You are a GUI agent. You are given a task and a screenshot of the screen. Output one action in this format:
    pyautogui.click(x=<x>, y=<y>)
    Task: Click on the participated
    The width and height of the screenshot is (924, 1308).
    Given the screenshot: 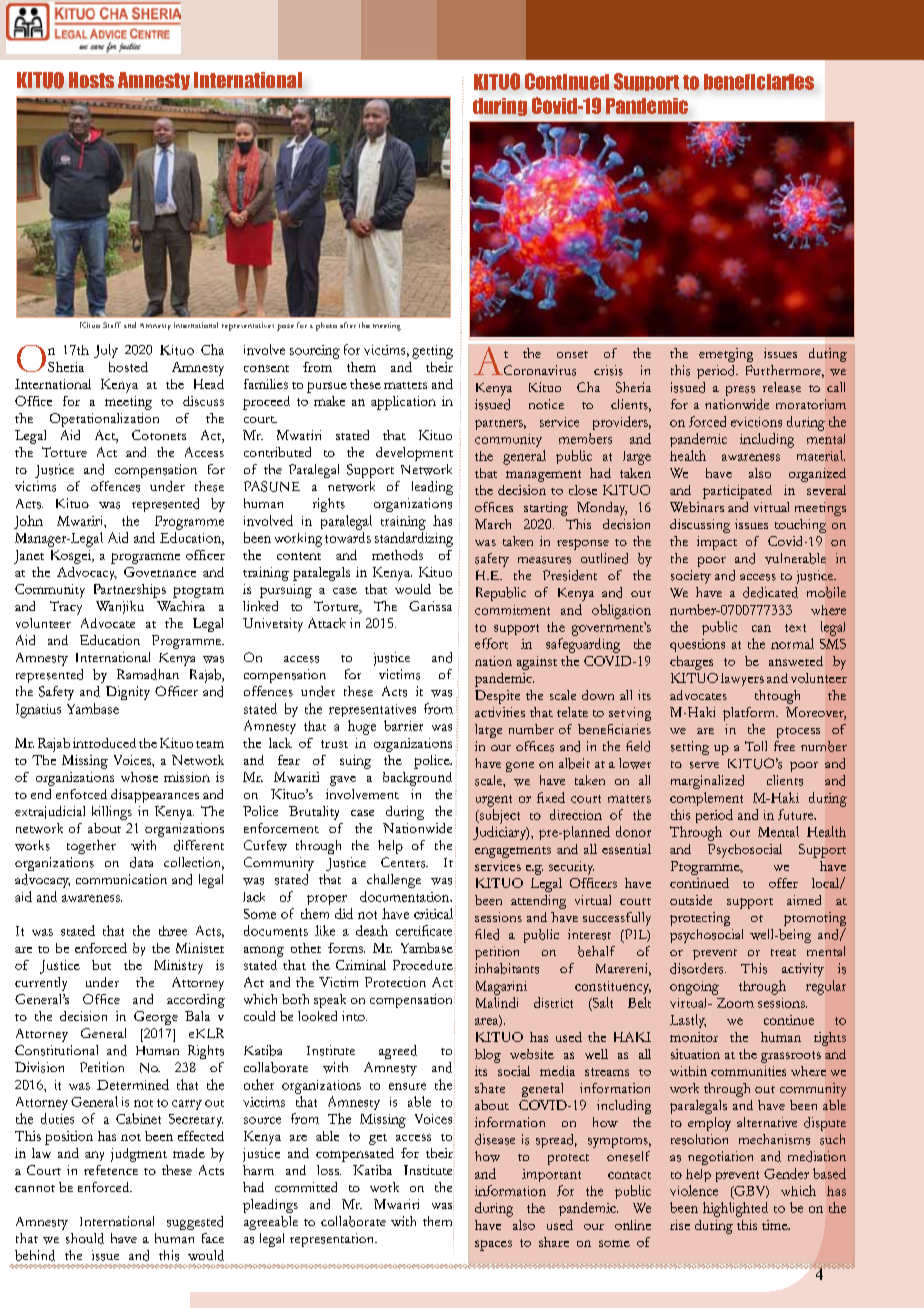 What is the action you would take?
    pyautogui.click(x=737, y=492)
